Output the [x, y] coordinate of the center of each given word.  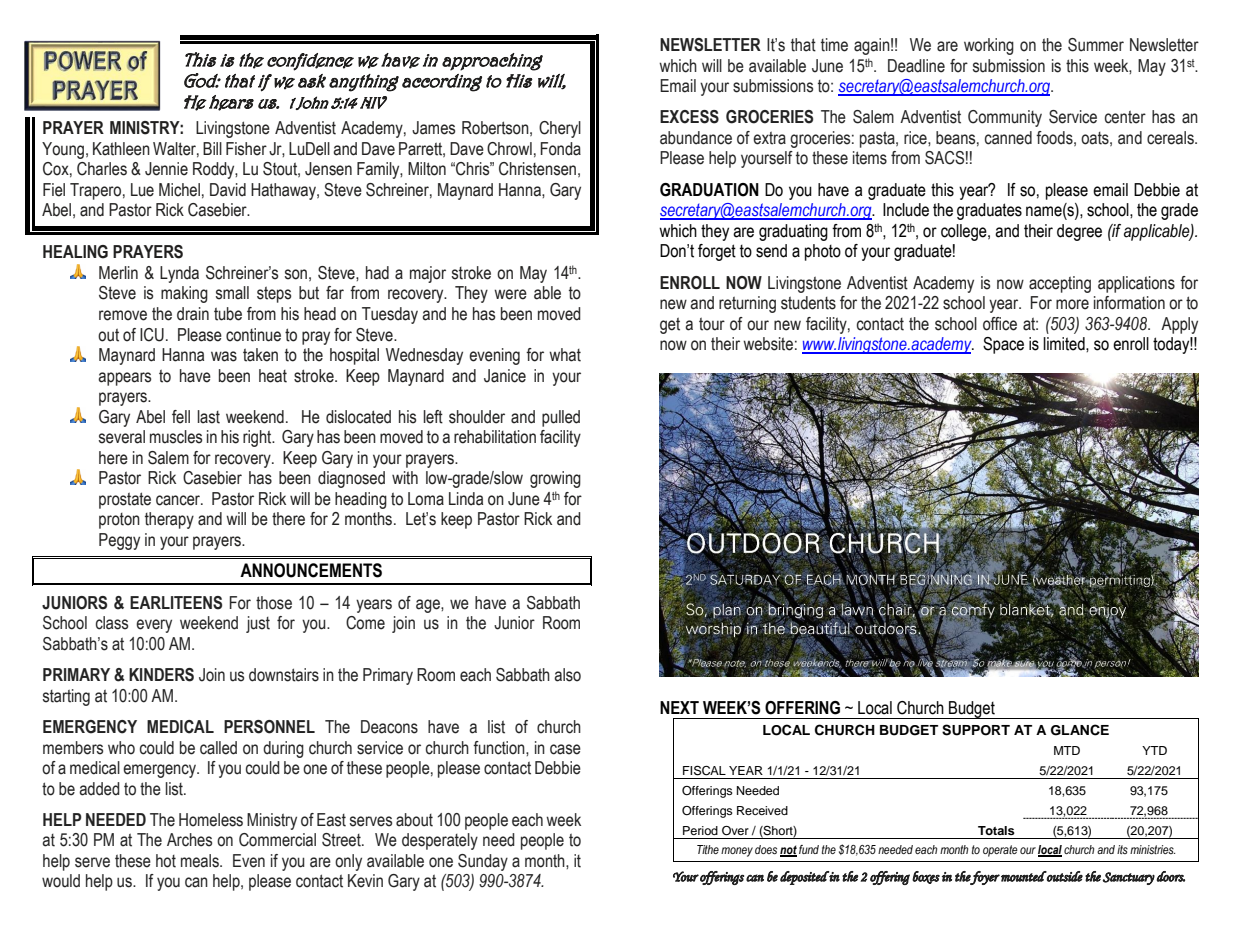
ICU [152, 335]
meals [201, 861]
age [429, 606]
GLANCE [1080, 730]
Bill [212, 148]
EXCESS [689, 117]
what [565, 355]
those [274, 603]
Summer [1096, 45]
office [1000, 324]
